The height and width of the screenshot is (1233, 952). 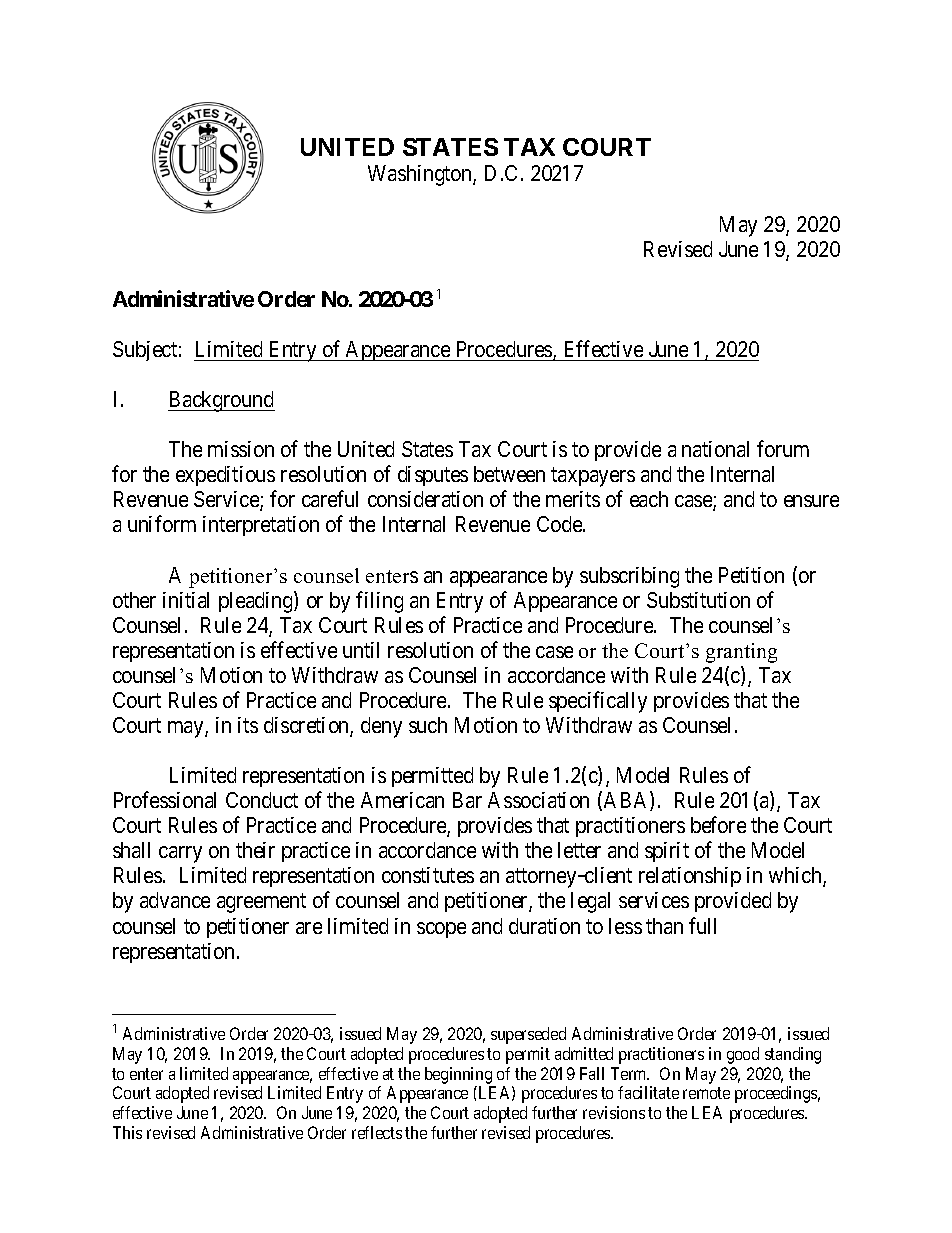 I want to click on beginning, so click(x=458, y=1075).
